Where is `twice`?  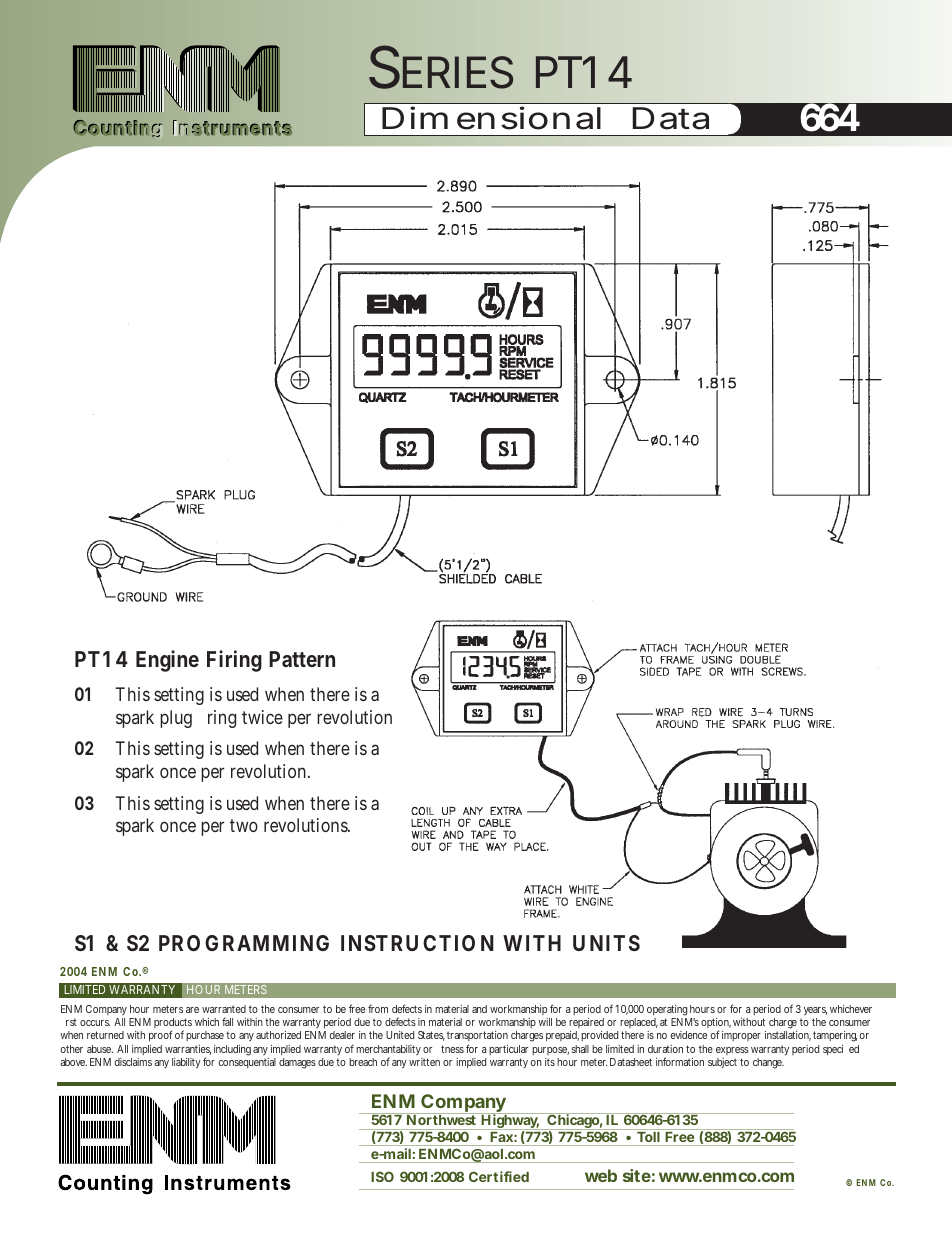
twice is located at coordinates (262, 717).
